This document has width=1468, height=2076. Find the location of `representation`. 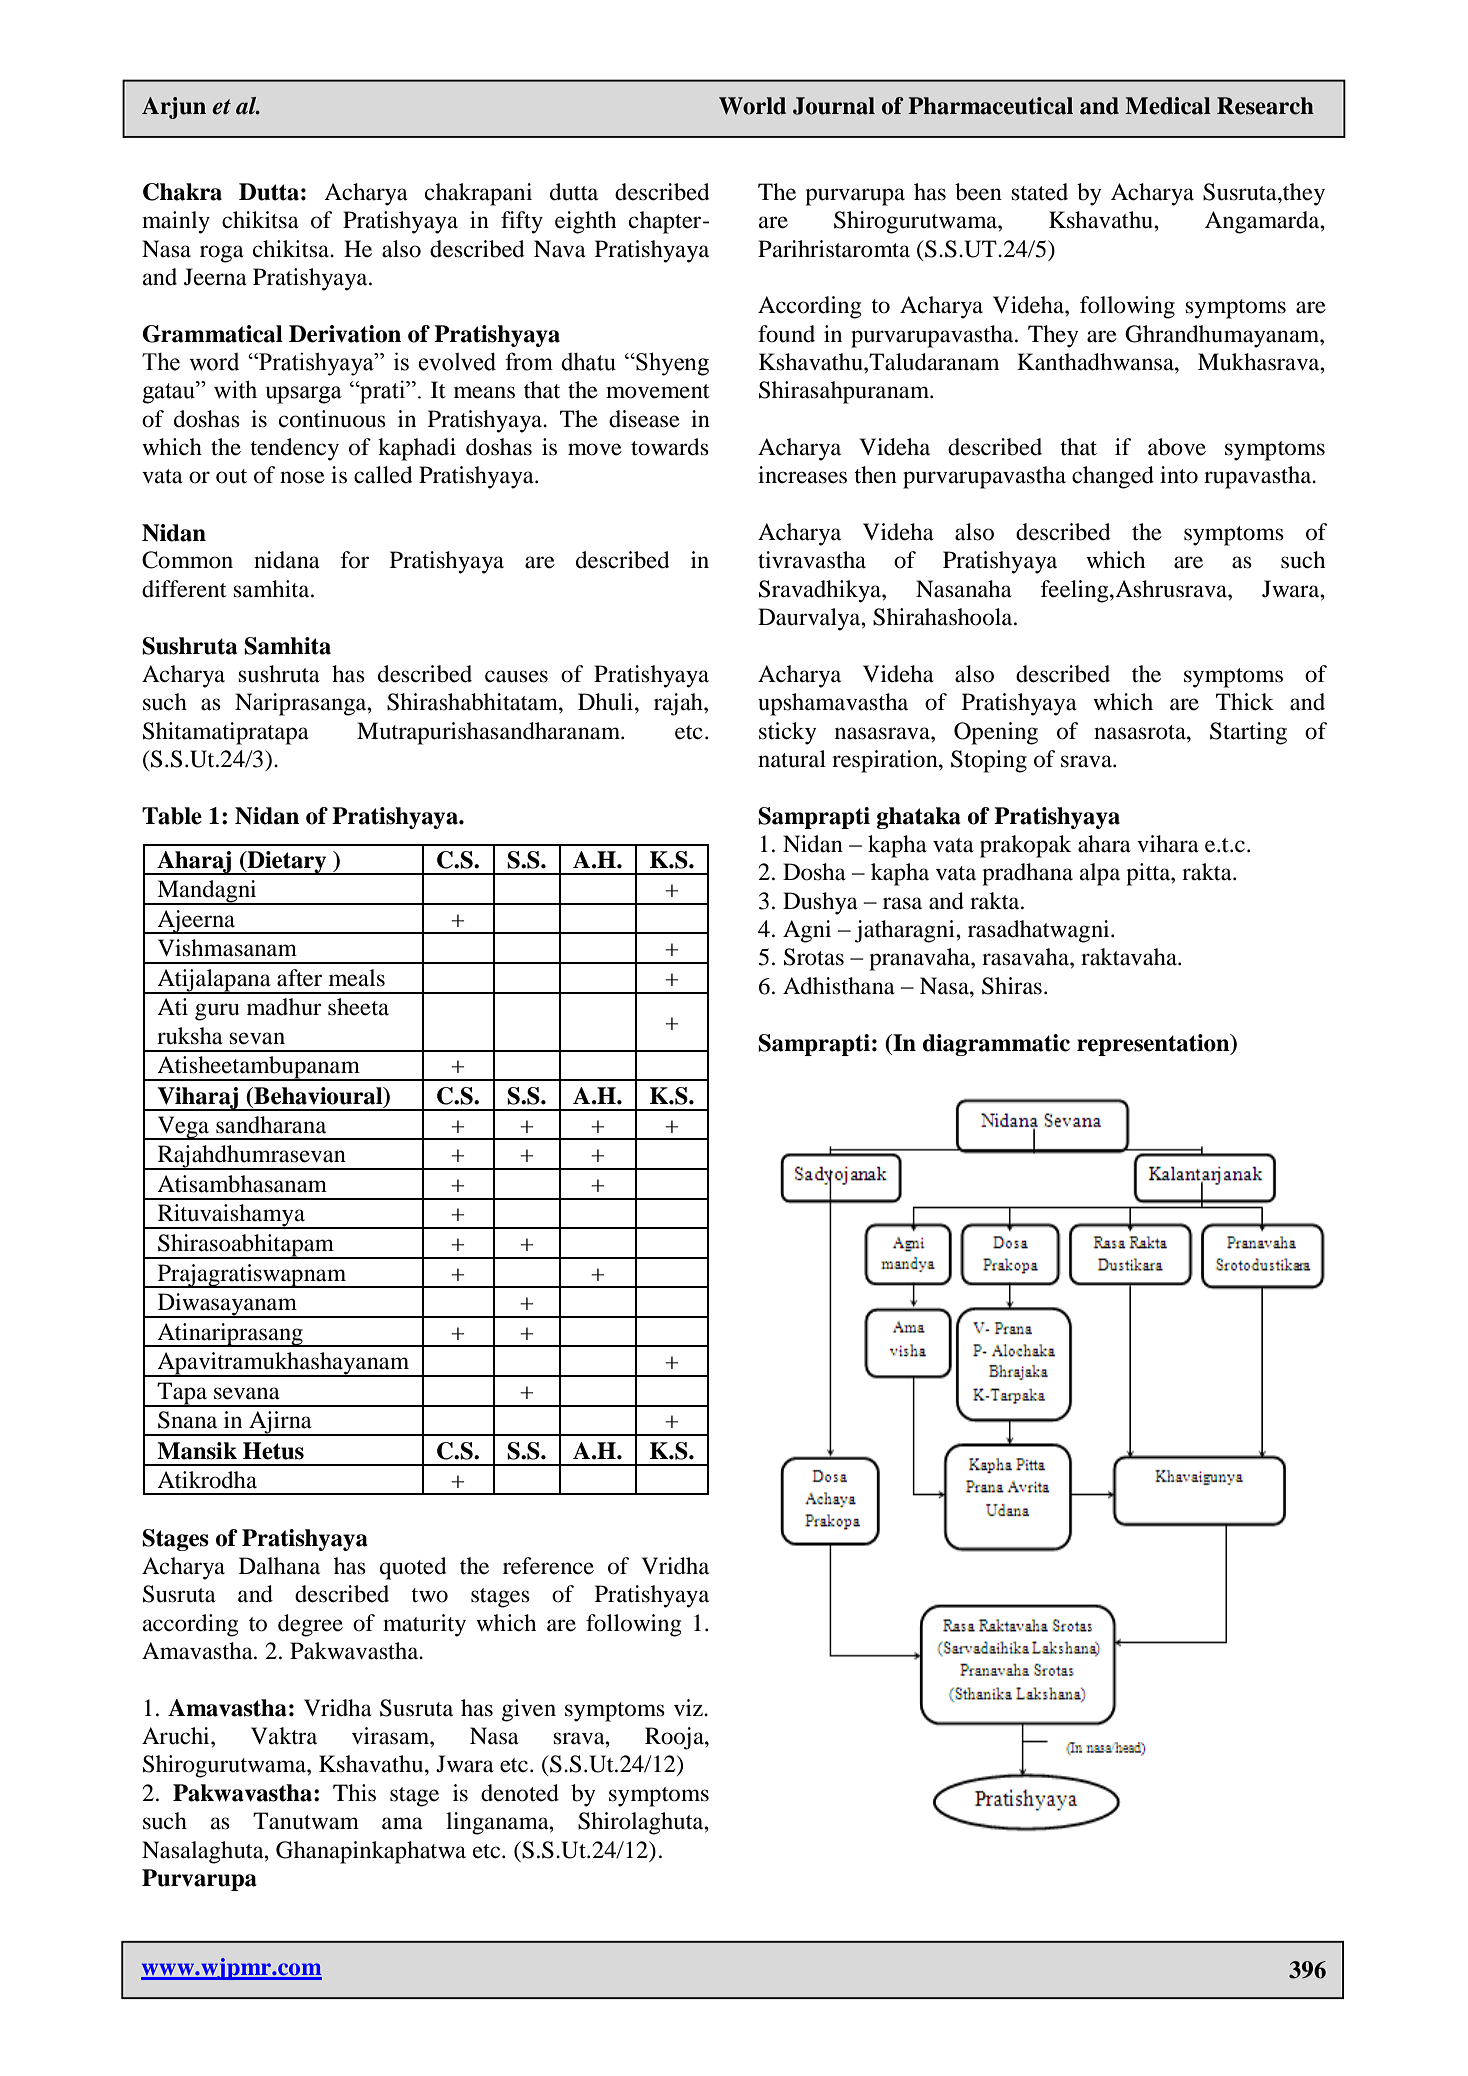

representation is located at coordinates (1154, 1045).
